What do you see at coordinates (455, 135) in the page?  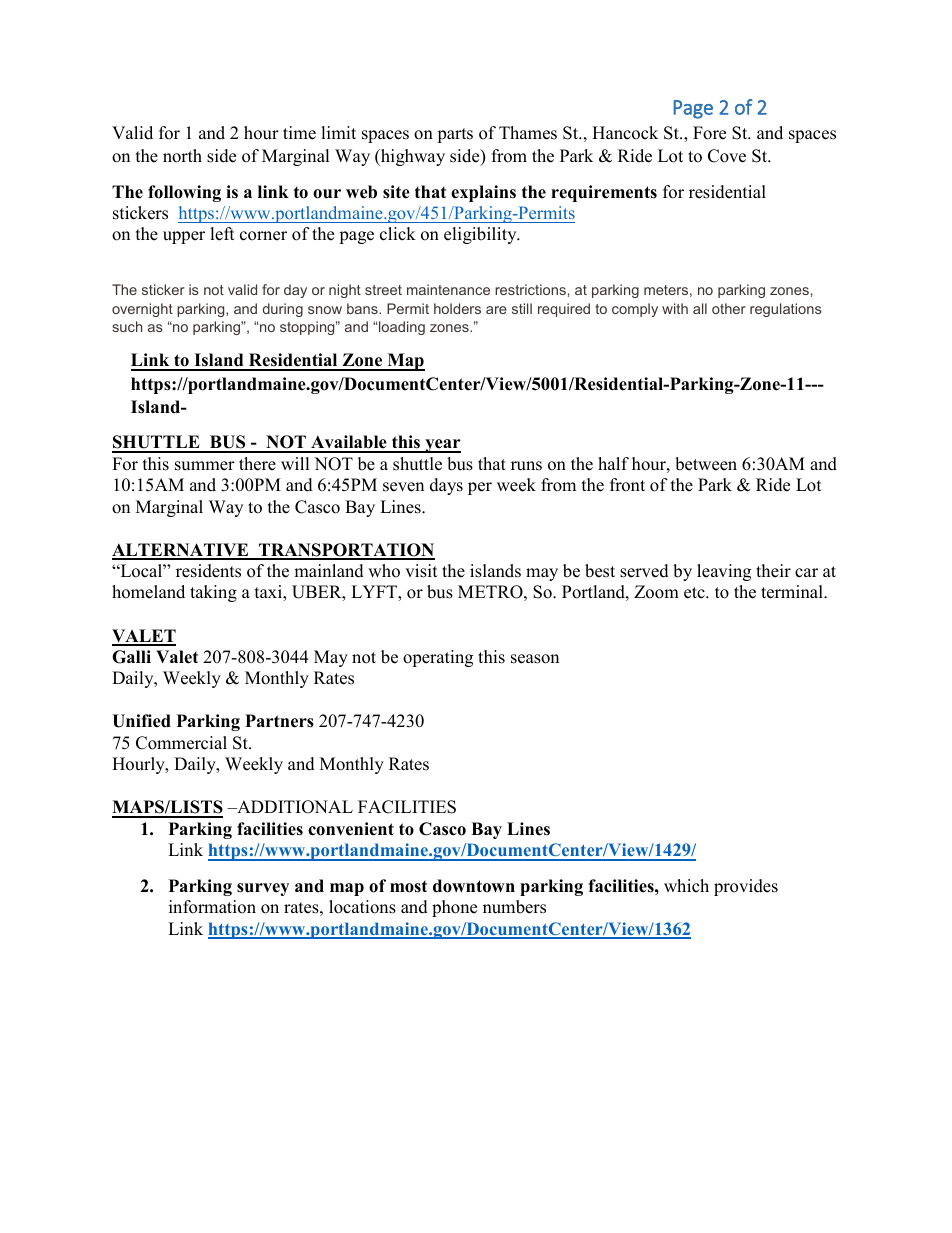 I see `parts` at bounding box center [455, 135].
